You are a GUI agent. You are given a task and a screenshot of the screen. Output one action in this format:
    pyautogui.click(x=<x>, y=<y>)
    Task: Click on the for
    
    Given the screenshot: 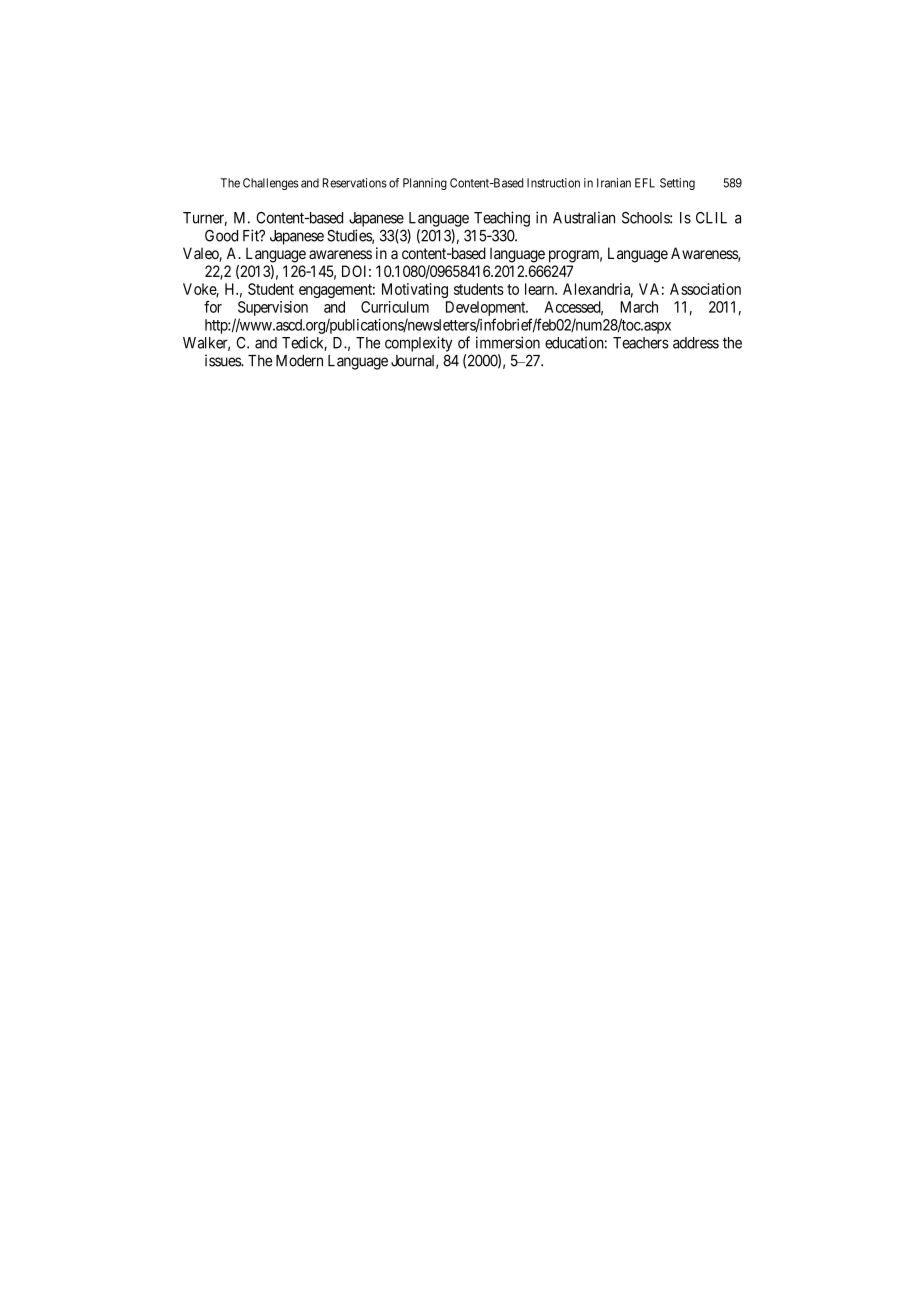 What is the action you would take?
    pyautogui.click(x=213, y=307)
